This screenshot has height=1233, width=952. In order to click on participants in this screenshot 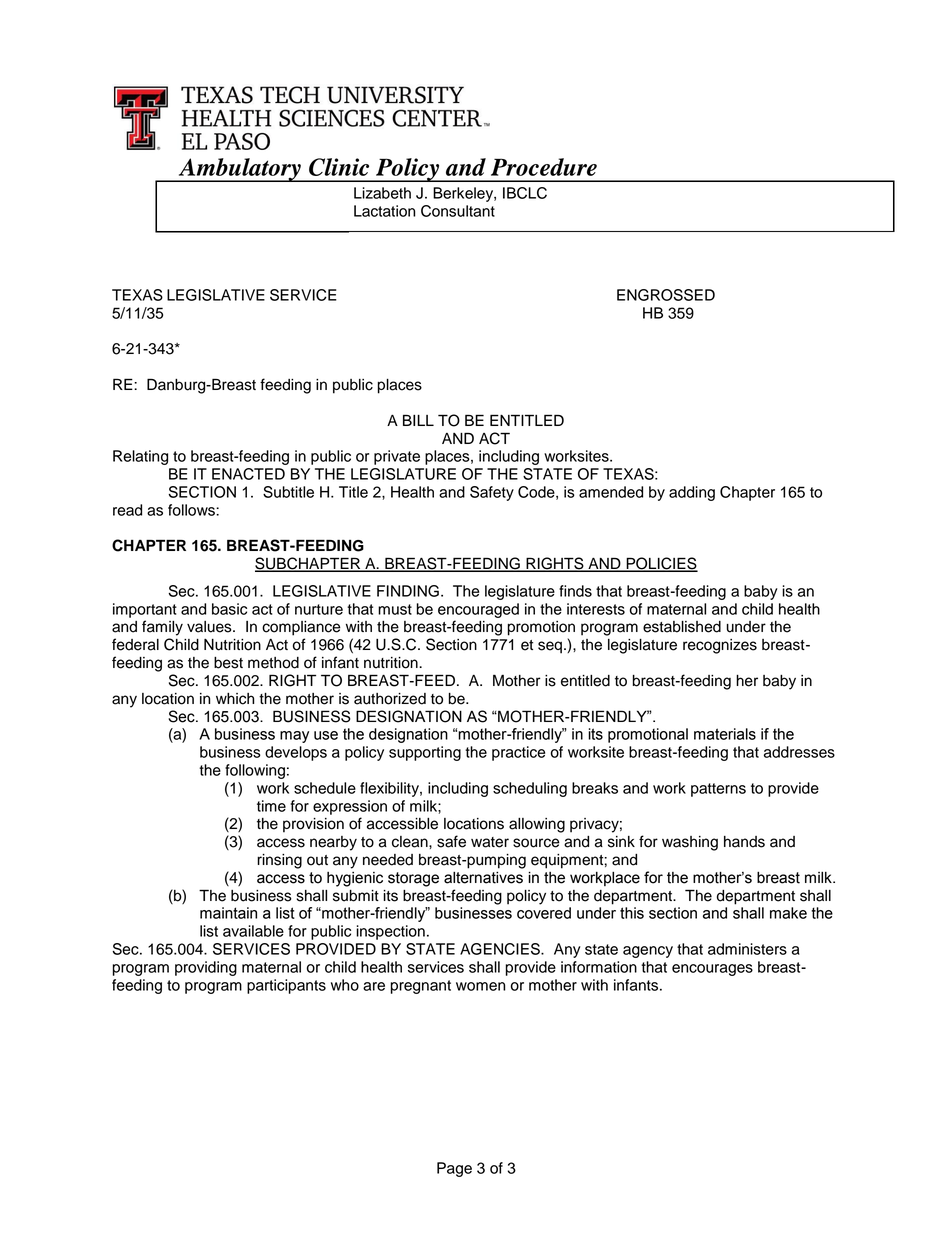, I will do `click(286, 986)`.
